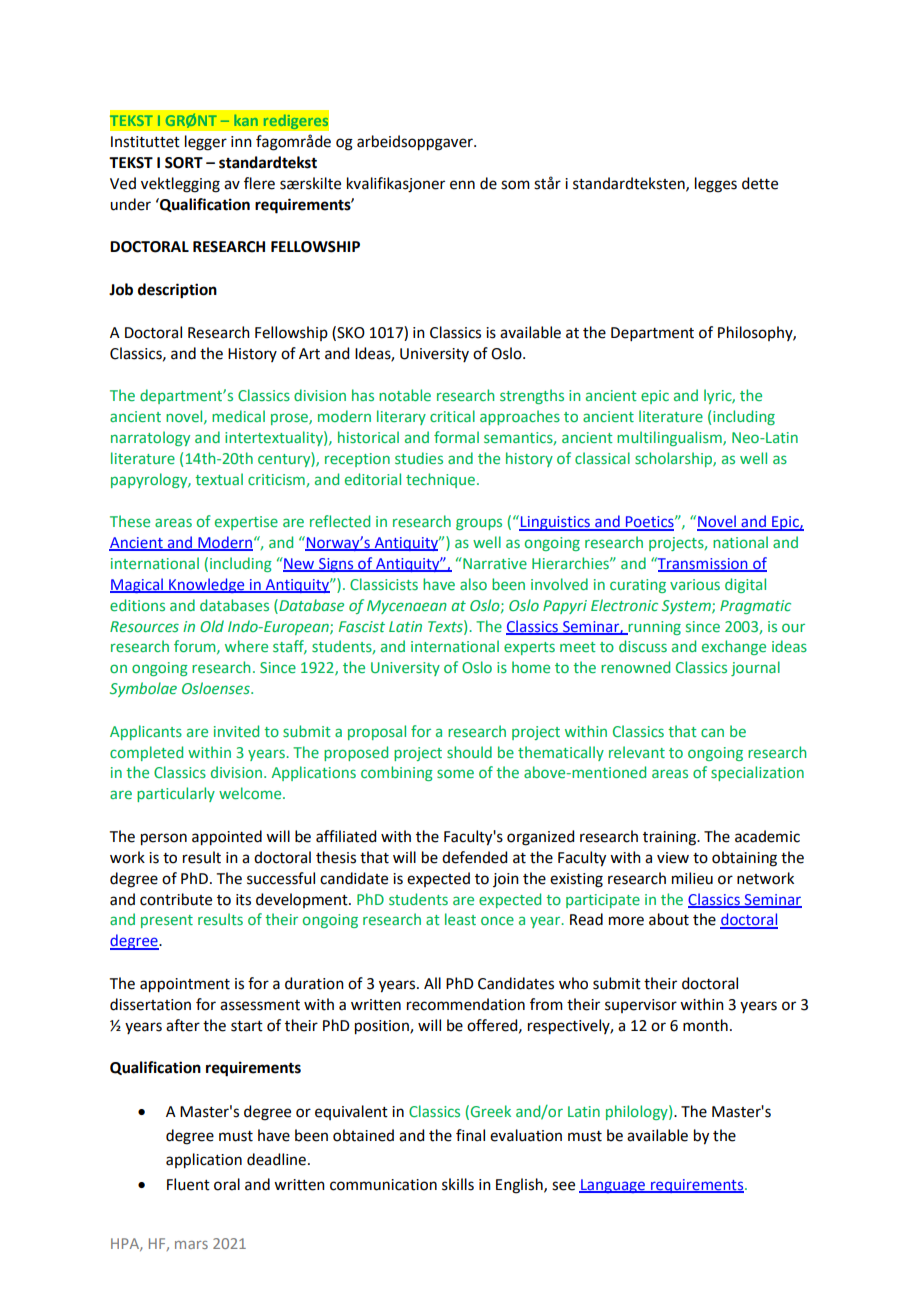  What do you see at coordinates (238, 416) in the document?
I see `medical` at bounding box center [238, 416].
